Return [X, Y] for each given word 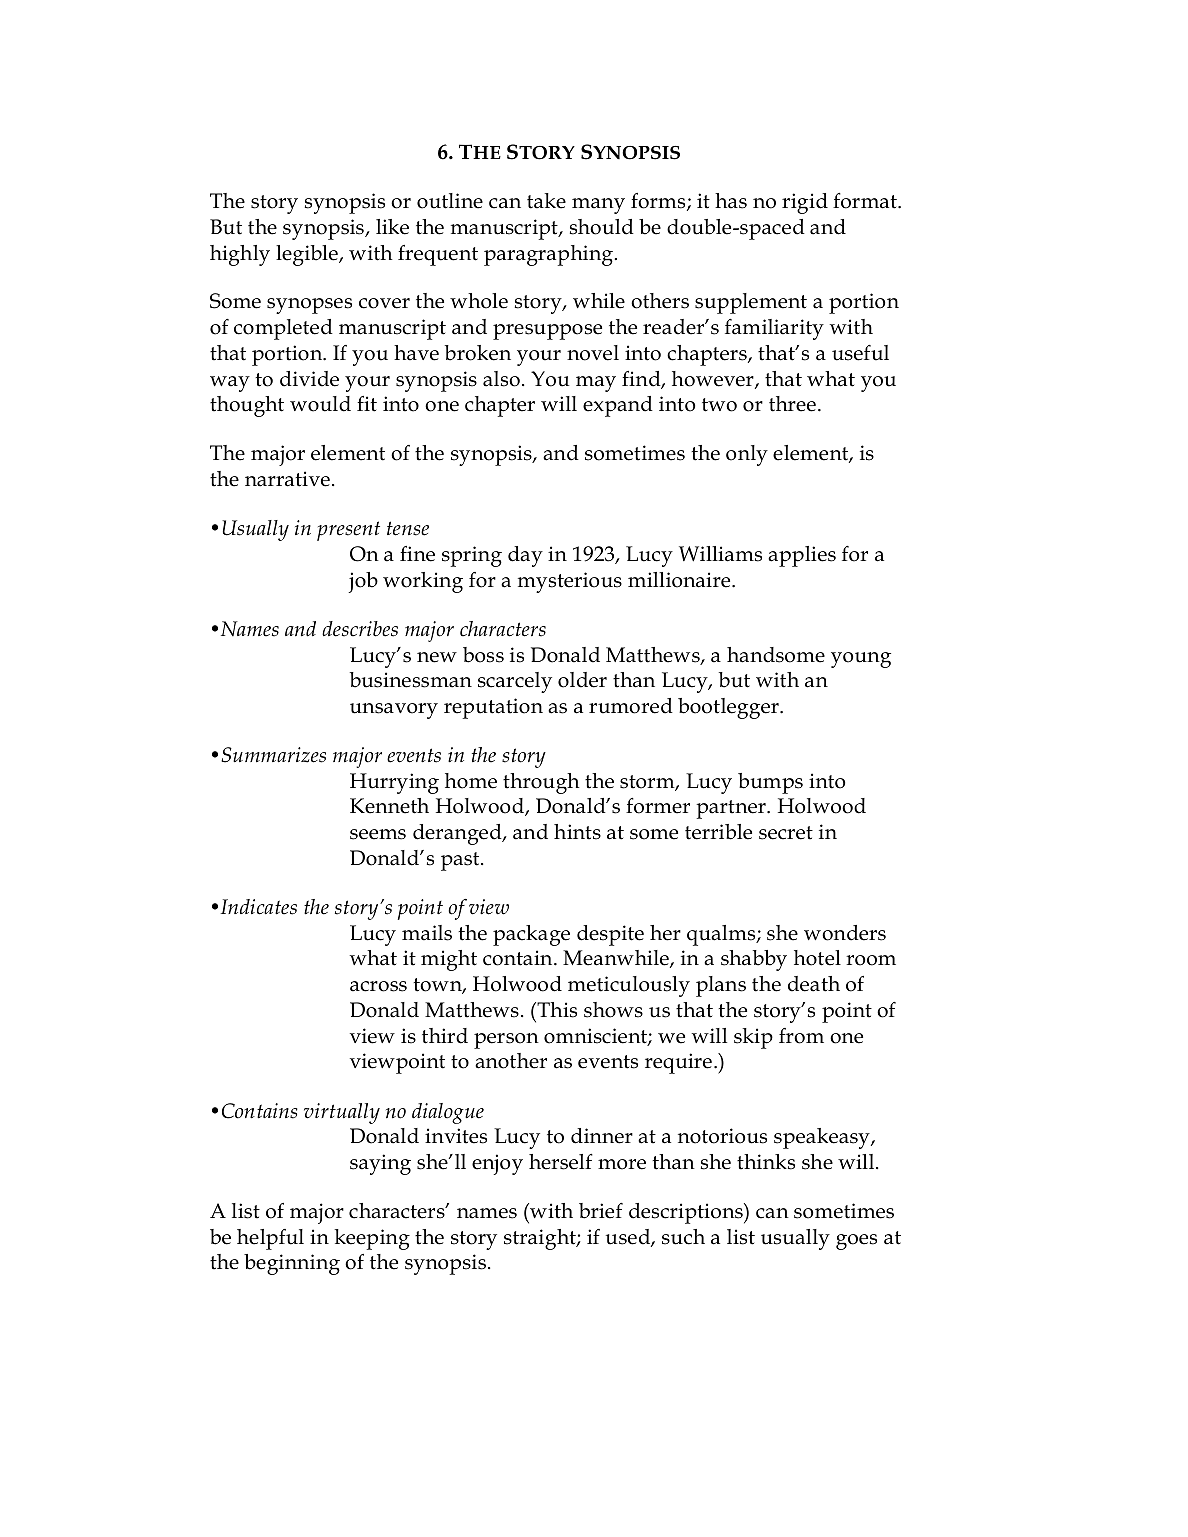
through [541, 783]
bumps [770, 783]
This [556, 1010]
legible [308, 255]
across [378, 986]
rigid [805, 203]
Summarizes [273, 755]
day [525, 556]
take [546, 201]
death [814, 984]
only [747, 455]
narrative [287, 479]
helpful [270, 1239]
